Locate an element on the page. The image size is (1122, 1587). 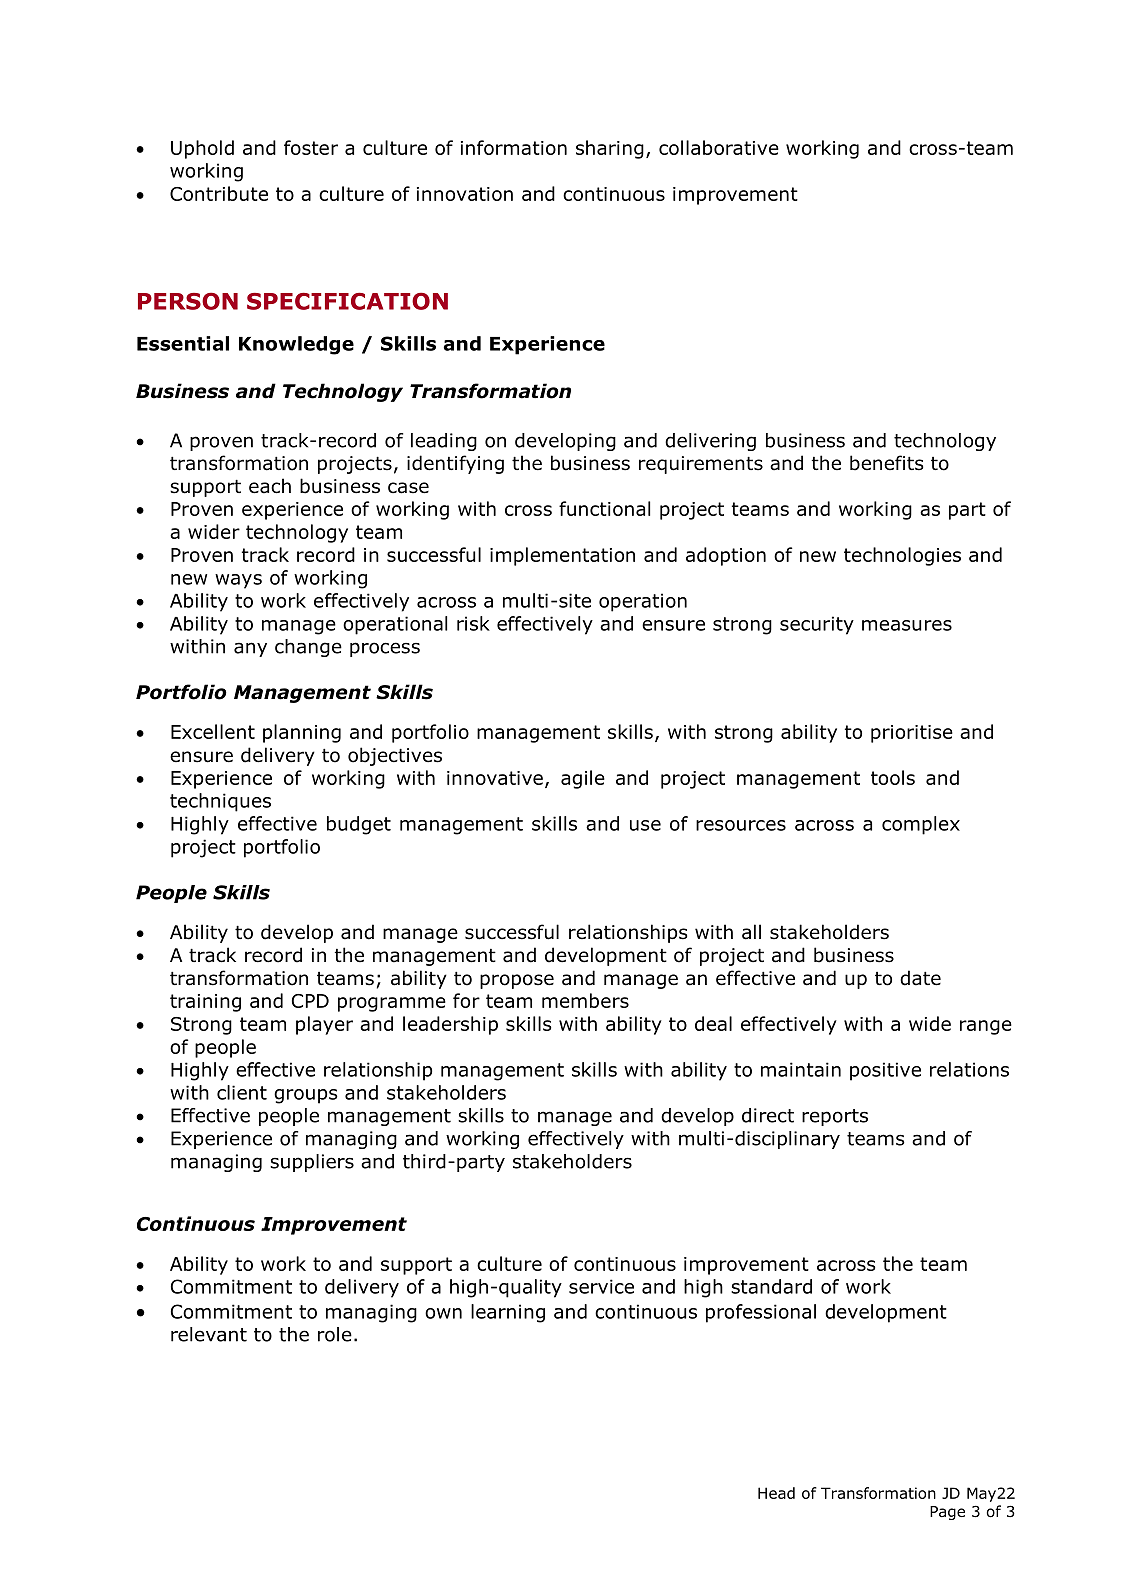
measures is located at coordinates (907, 625).
